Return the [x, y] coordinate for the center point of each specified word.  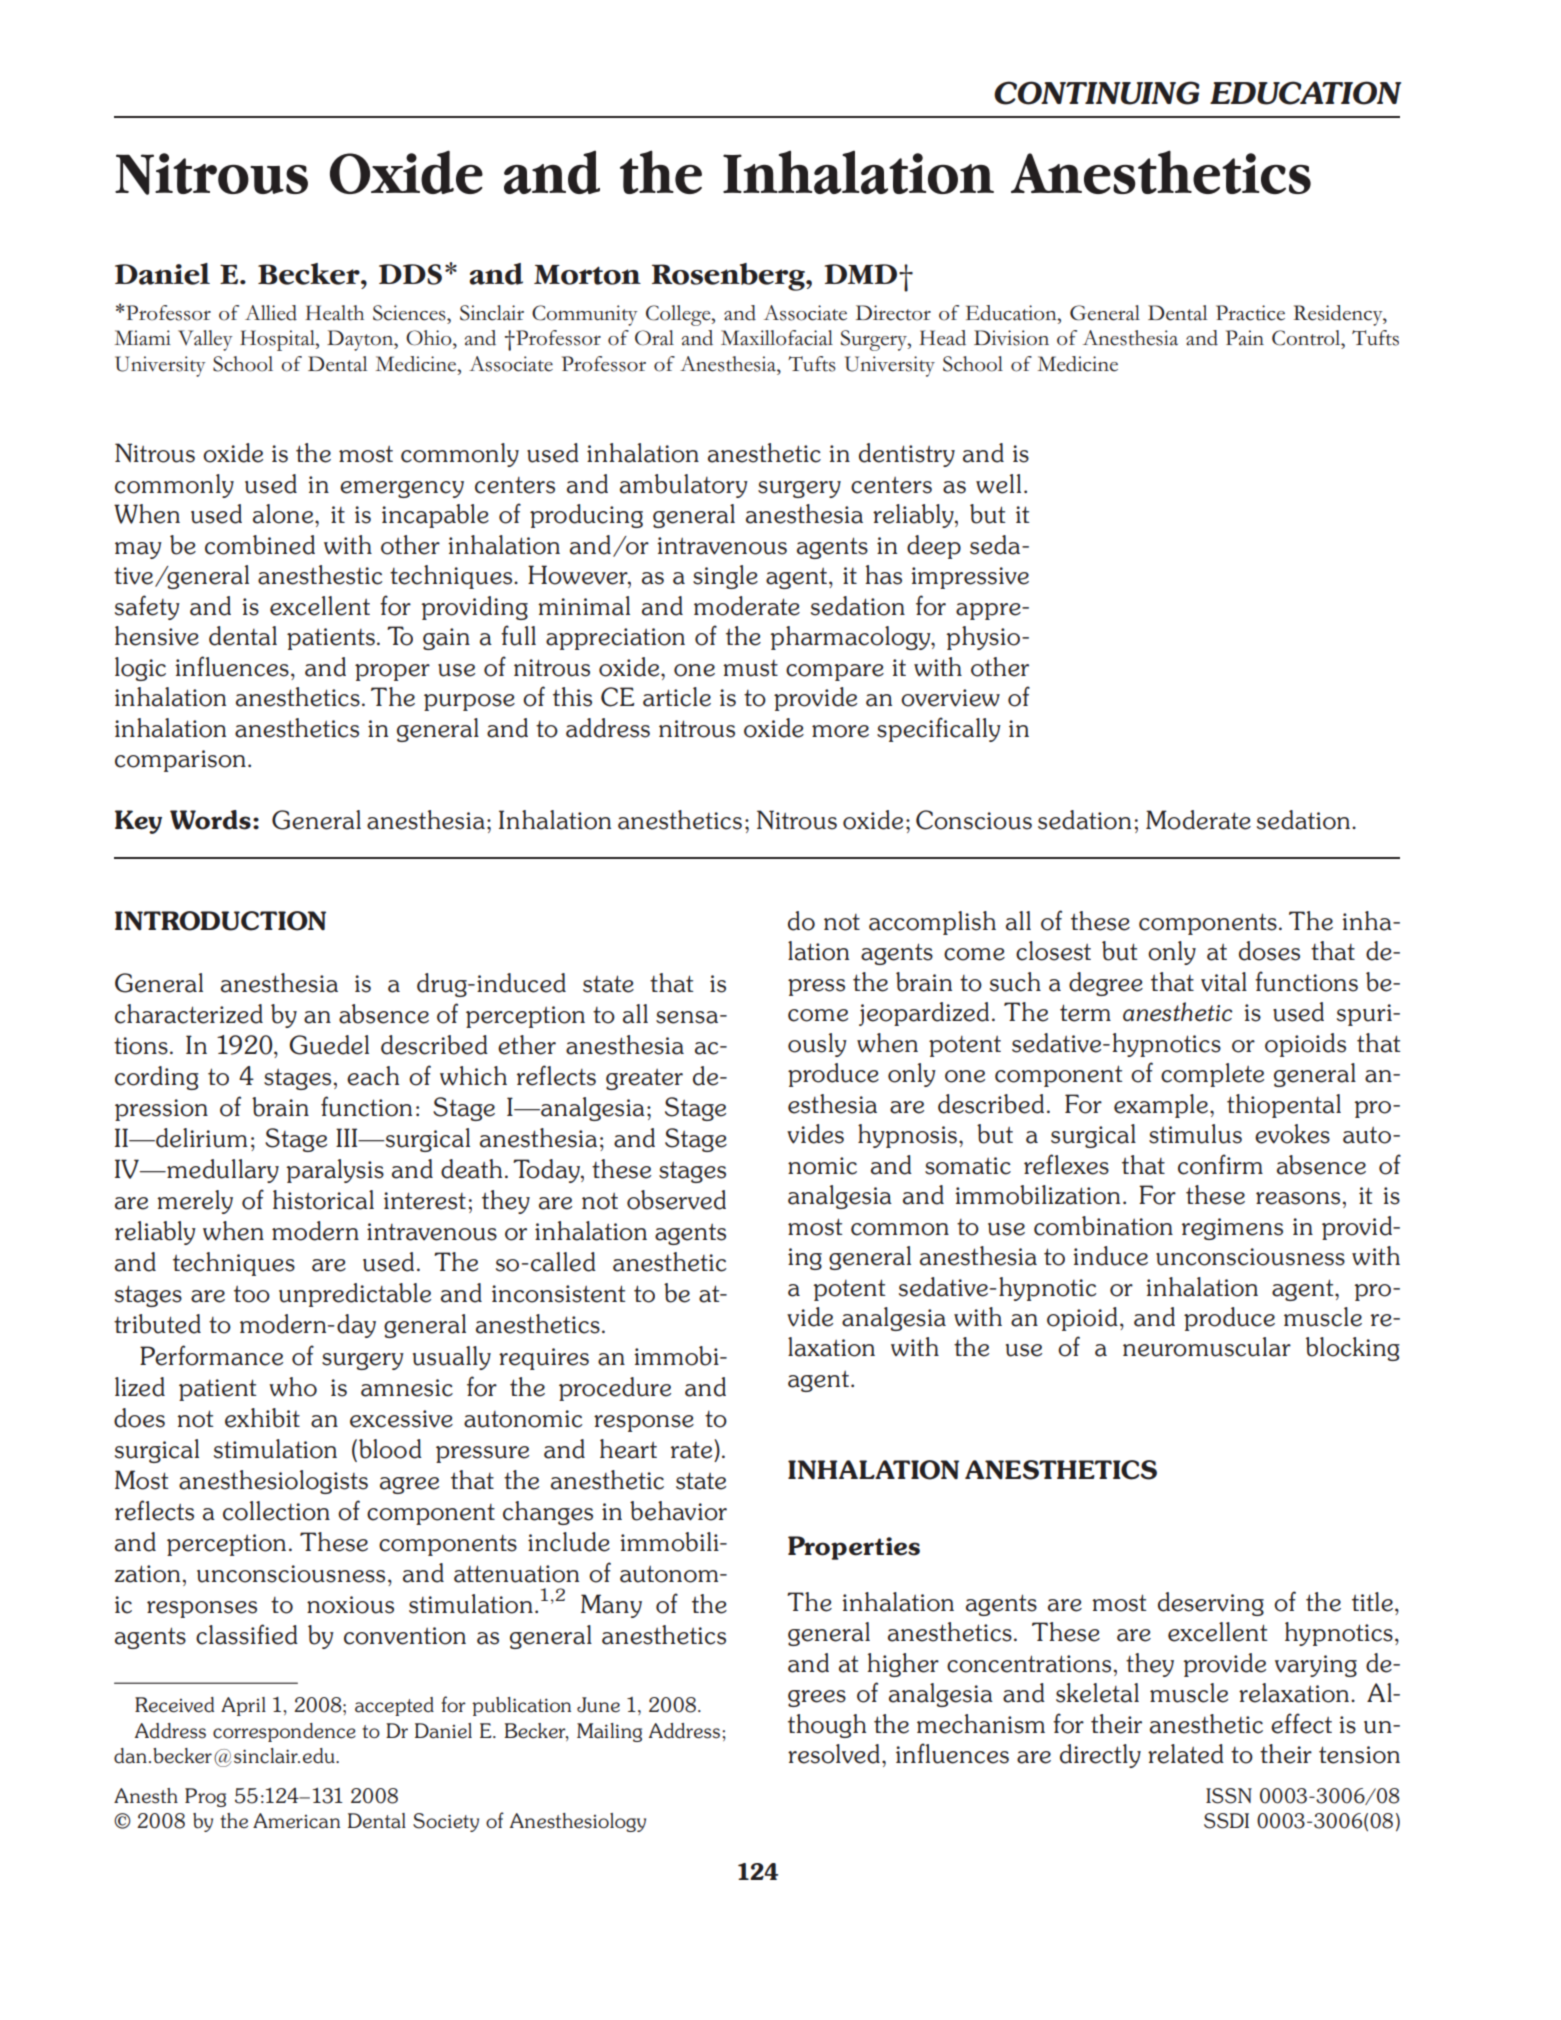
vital [1224, 982]
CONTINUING [1096, 93]
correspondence [284, 1732]
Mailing [609, 1732]
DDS [410, 274]
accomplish [932, 923]
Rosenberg [729, 277]
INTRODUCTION [220, 921]
